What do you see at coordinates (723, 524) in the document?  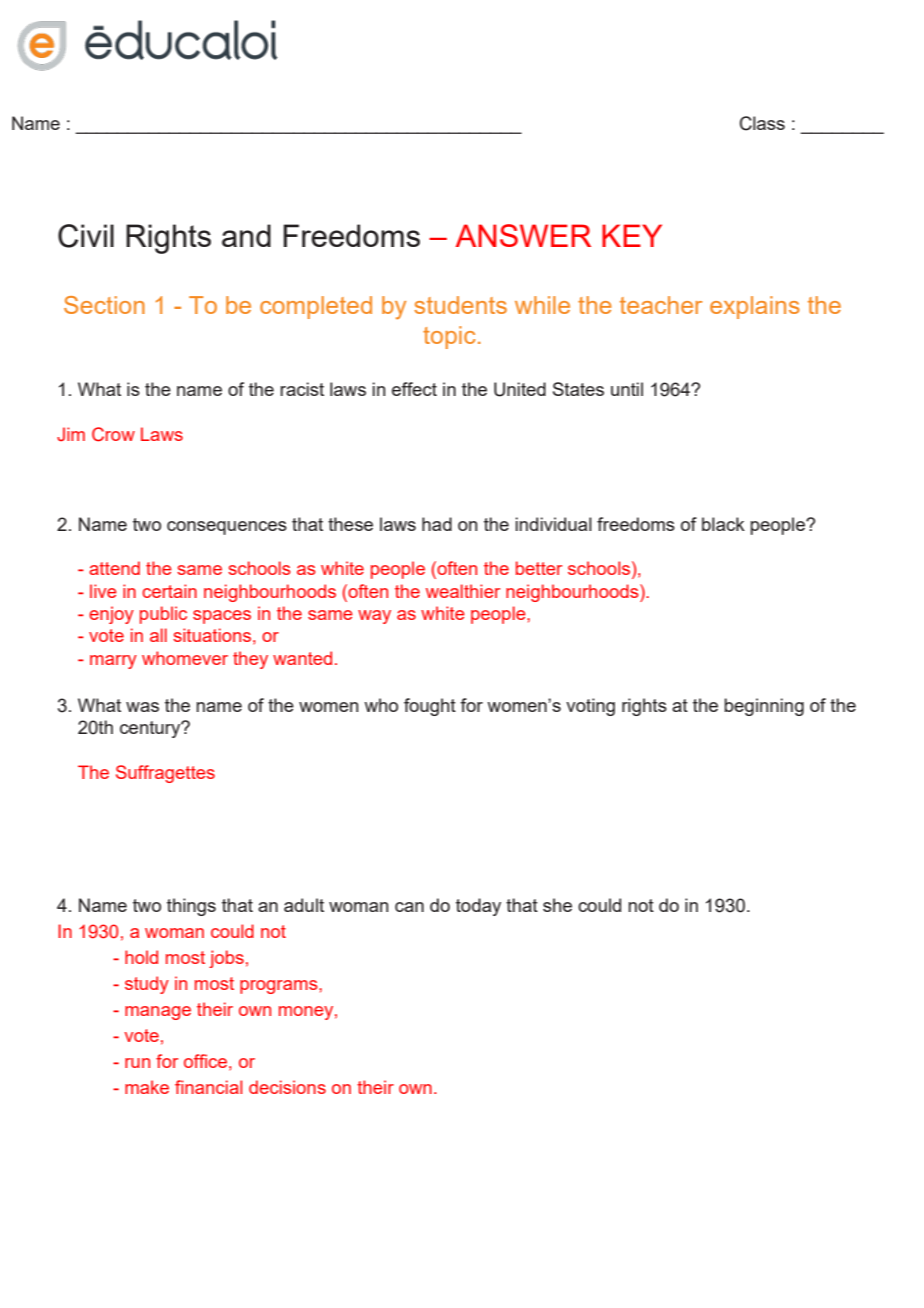 I see `black` at bounding box center [723, 524].
